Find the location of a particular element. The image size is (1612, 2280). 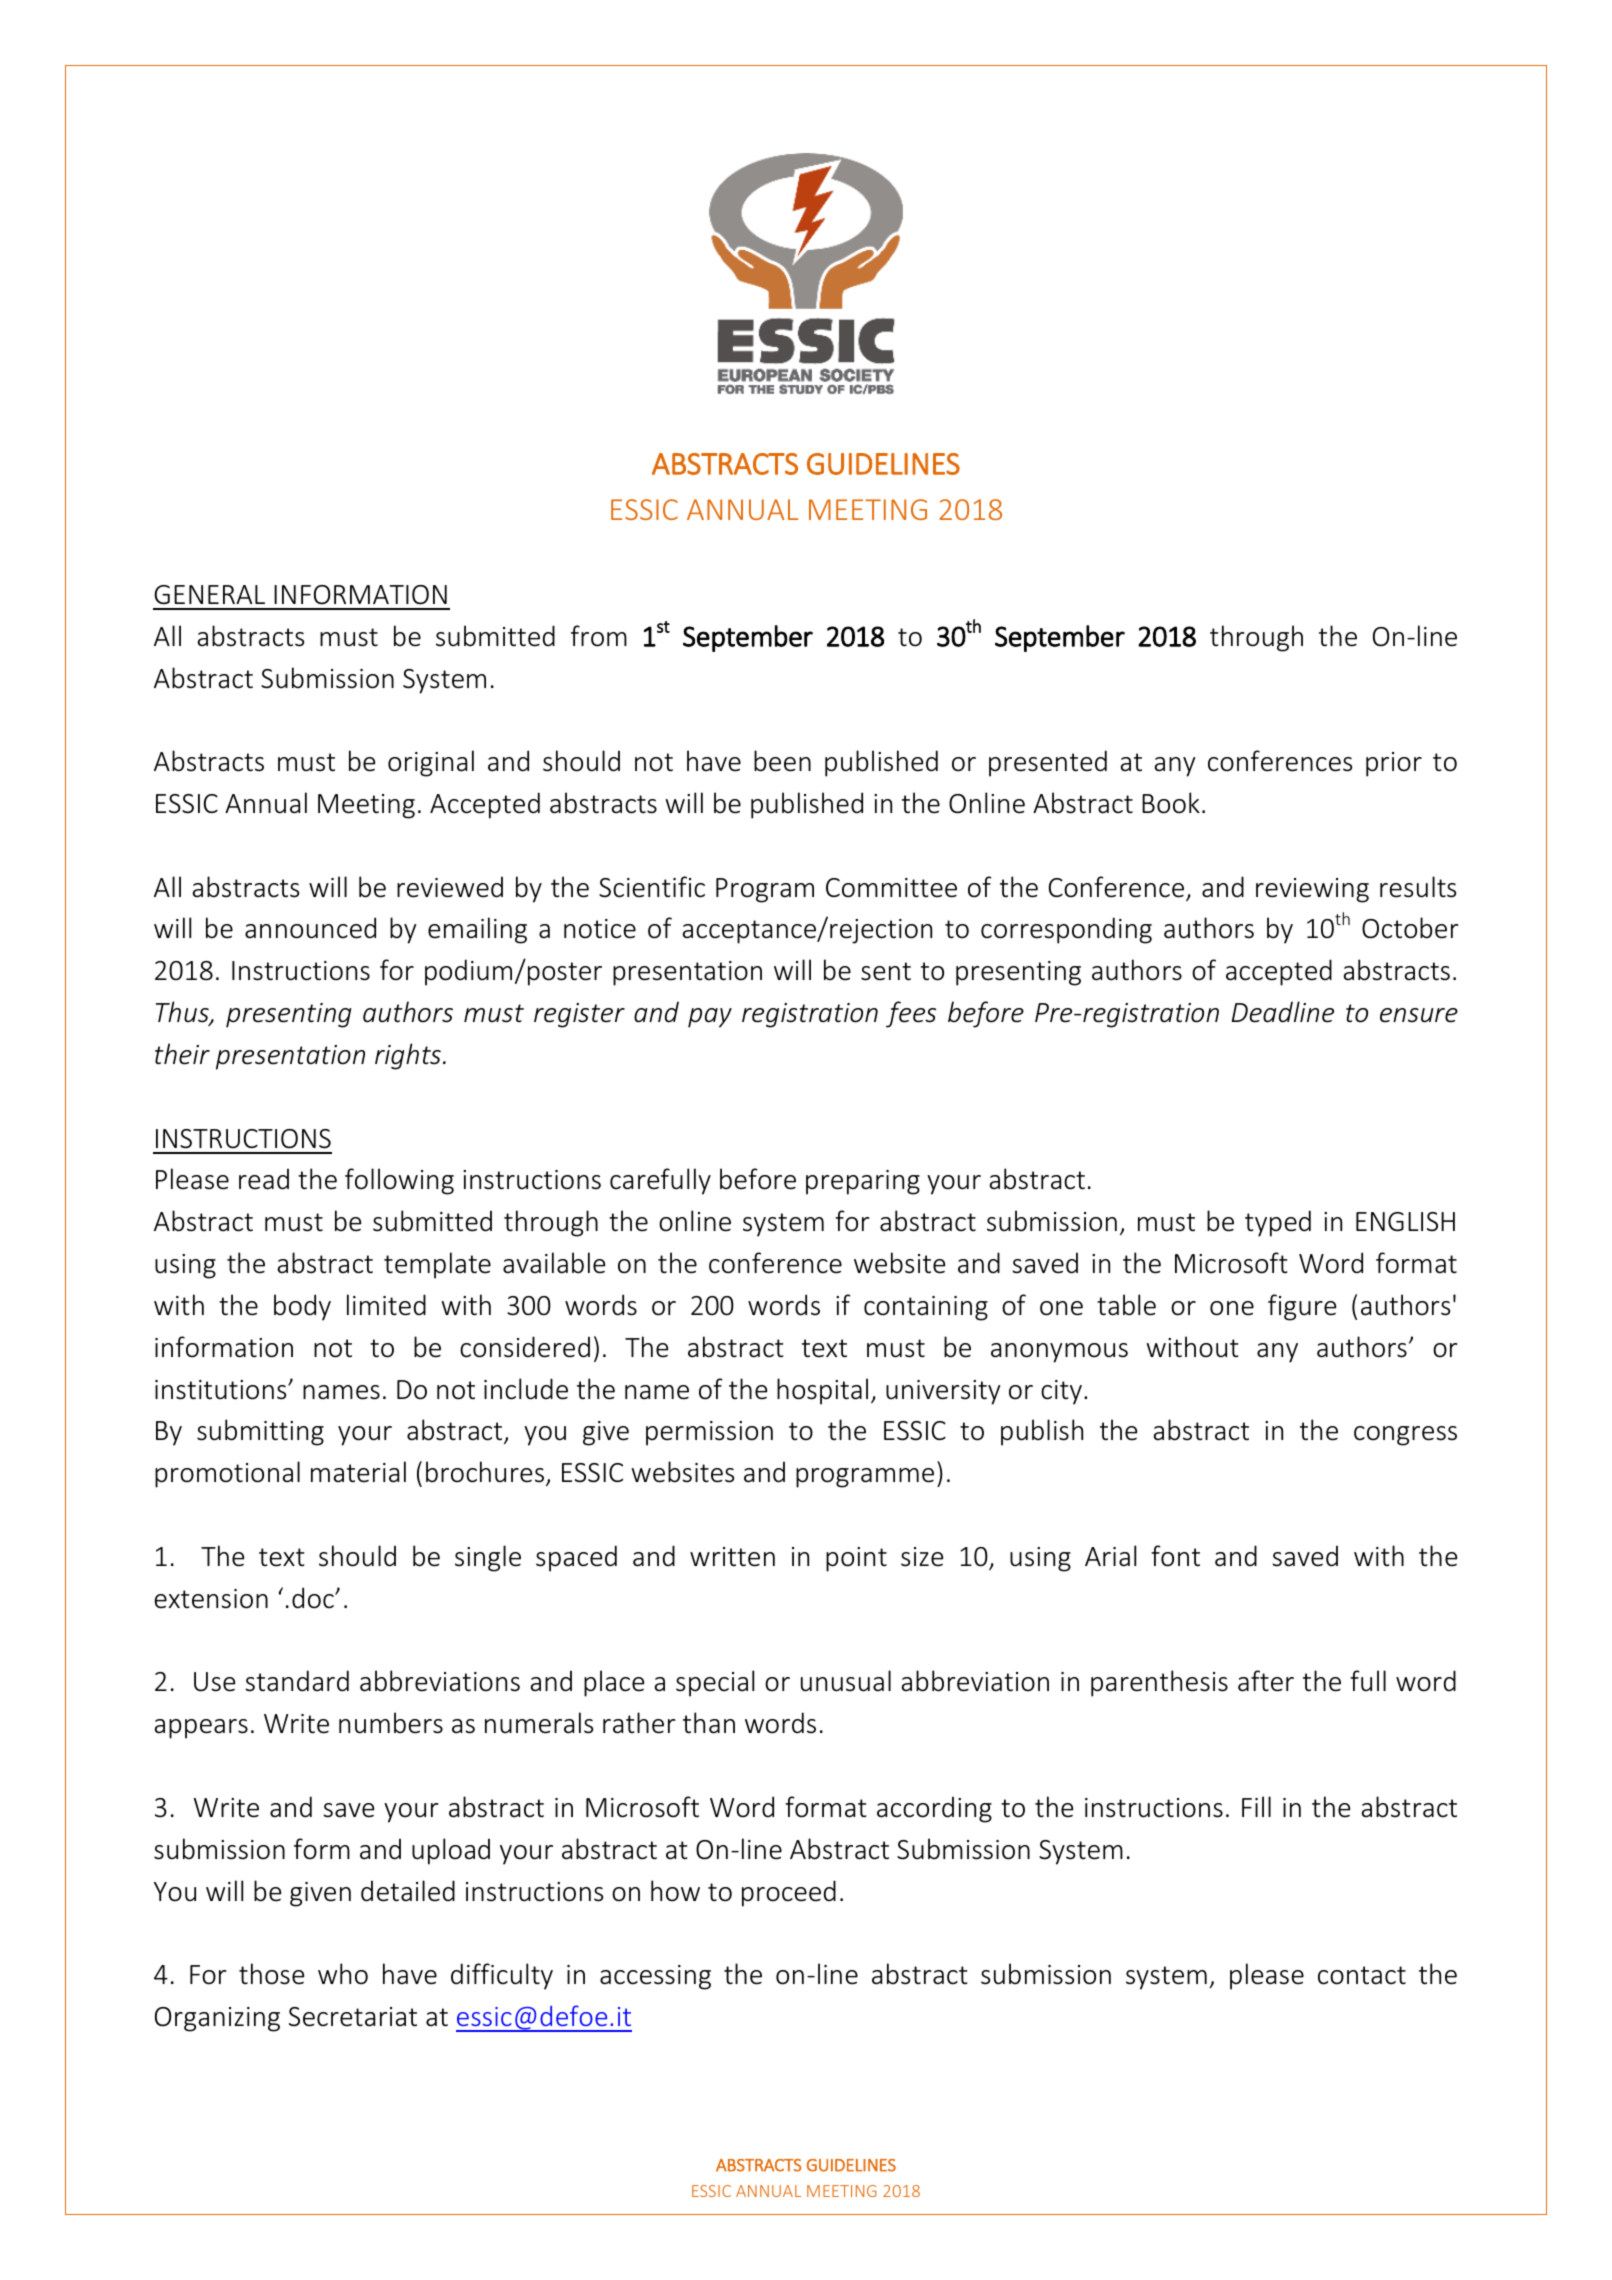

font is located at coordinates (1175, 1556).
